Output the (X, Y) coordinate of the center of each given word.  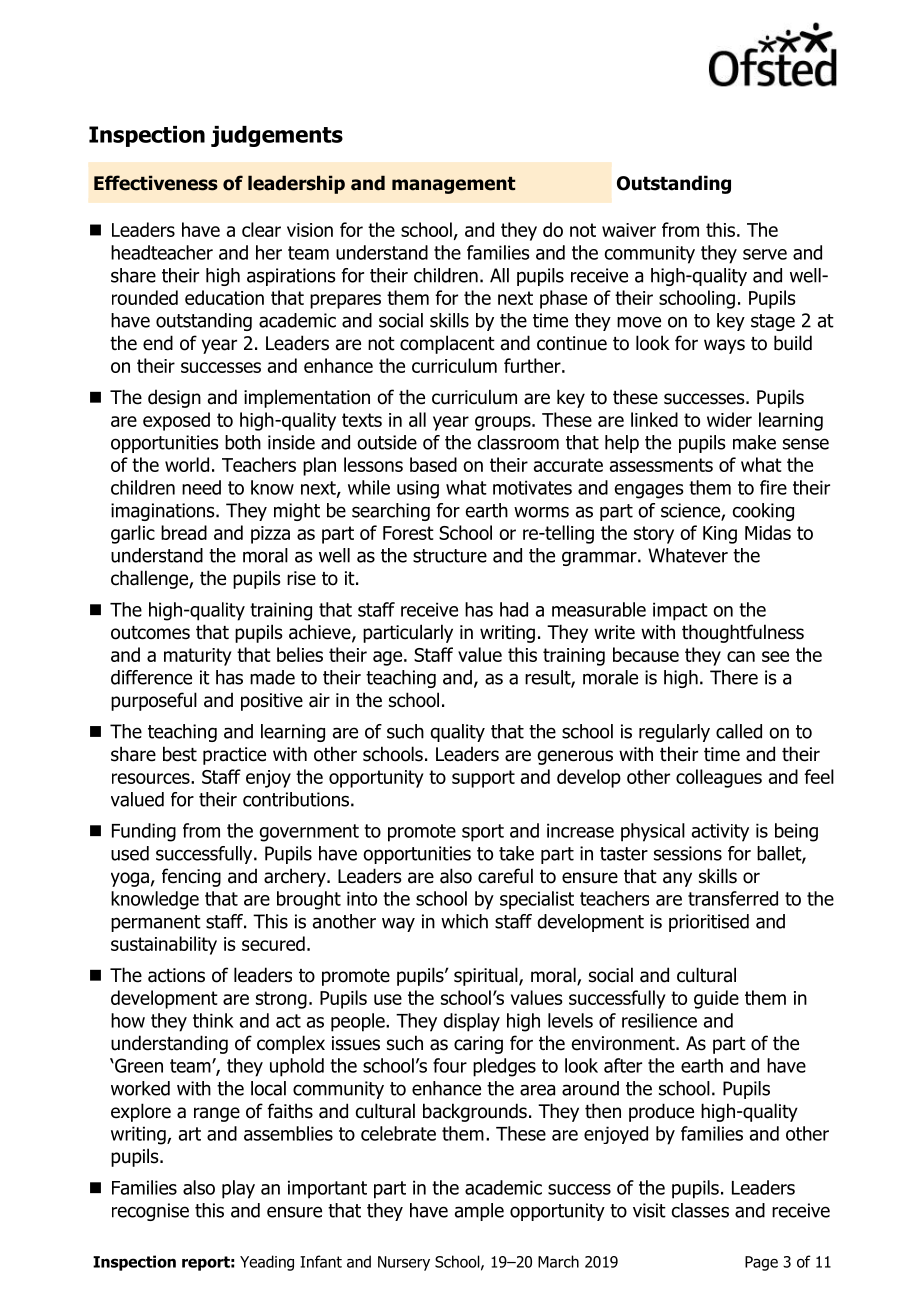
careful (505, 876)
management (453, 185)
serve (765, 254)
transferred (733, 898)
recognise (150, 1212)
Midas (768, 532)
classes (700, 1210)
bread (184, 532)
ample (479, 1212)
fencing (191, 877)
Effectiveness (156, 183)
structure (450, 556)
